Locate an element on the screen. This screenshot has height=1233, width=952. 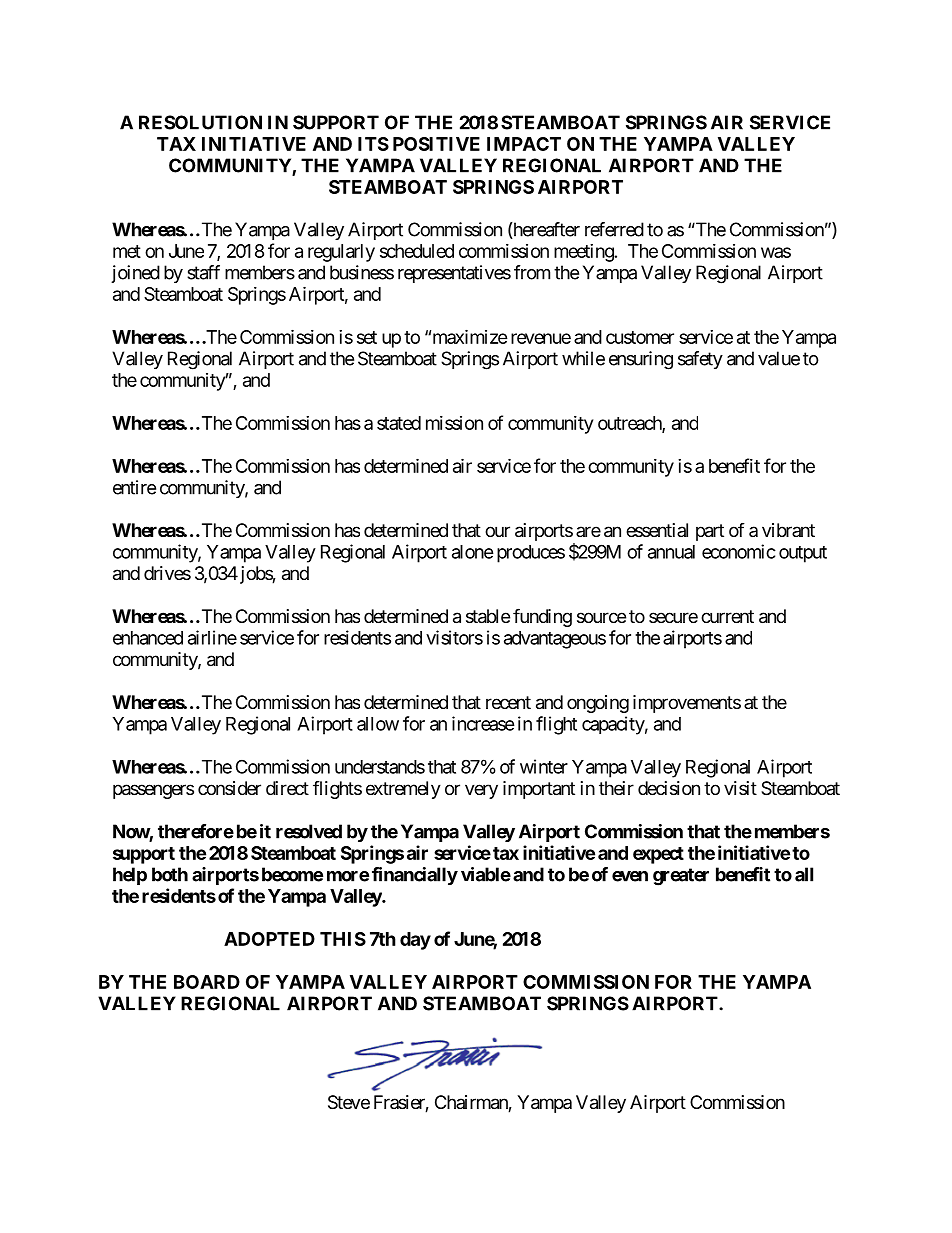
economic is located at coordinates (739, 551).
